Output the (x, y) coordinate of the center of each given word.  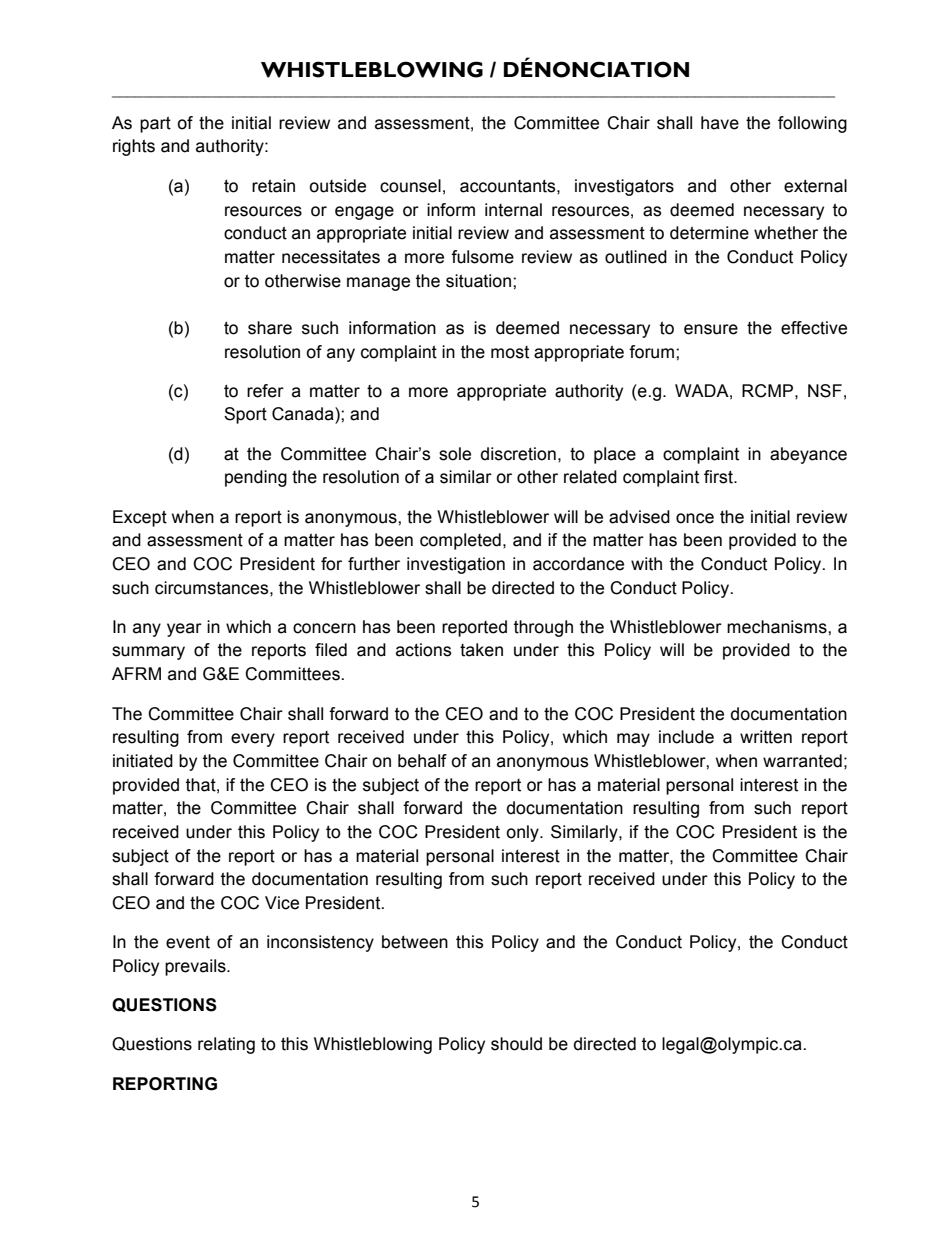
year (184, 630)
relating (226, 1045)
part (155, 124)
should (516, 1044)
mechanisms (778, 627)
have (720, 123)
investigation (456, 565)
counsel (410, 186)
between (415, 942)
